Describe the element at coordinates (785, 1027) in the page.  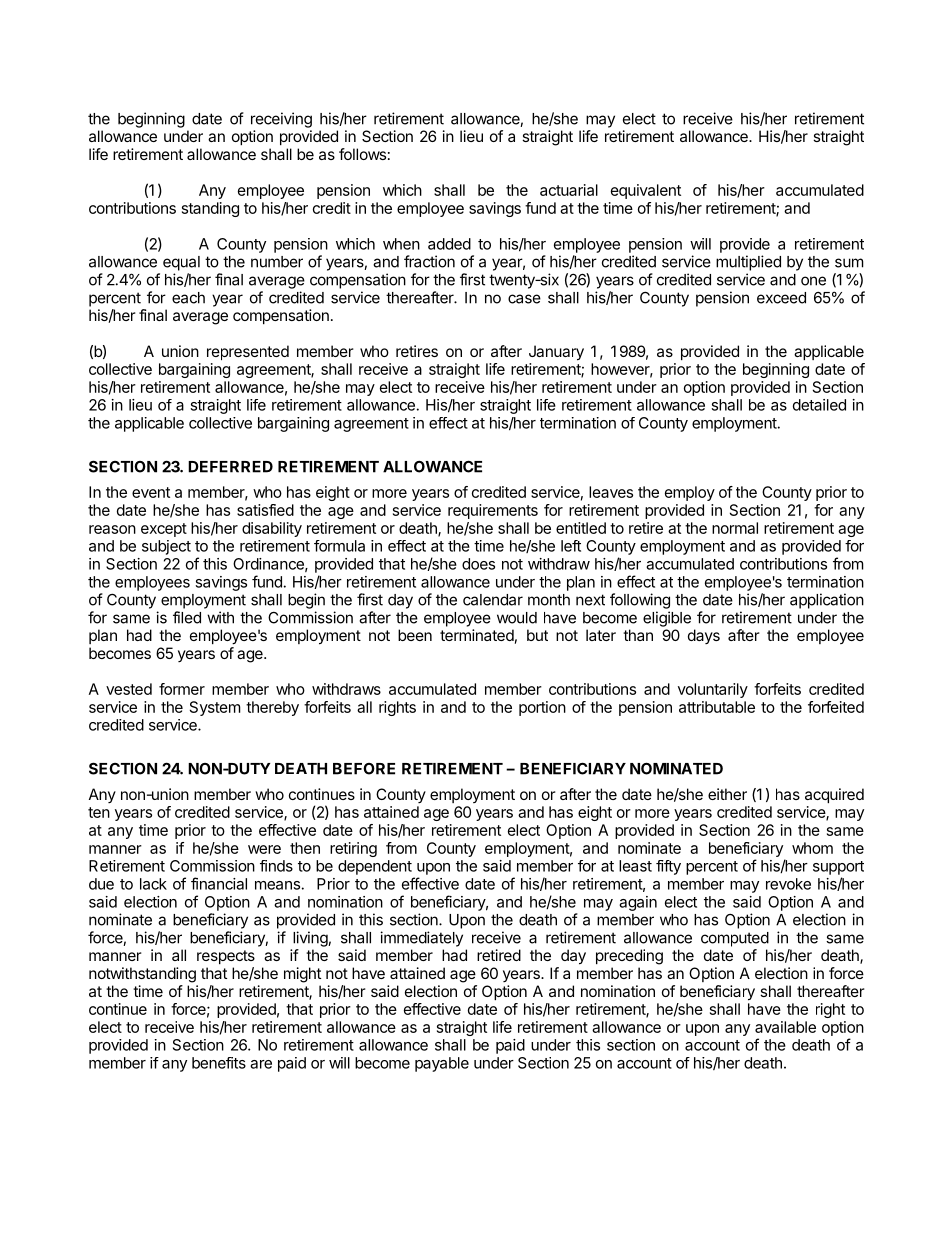
I see `available` at that location.
